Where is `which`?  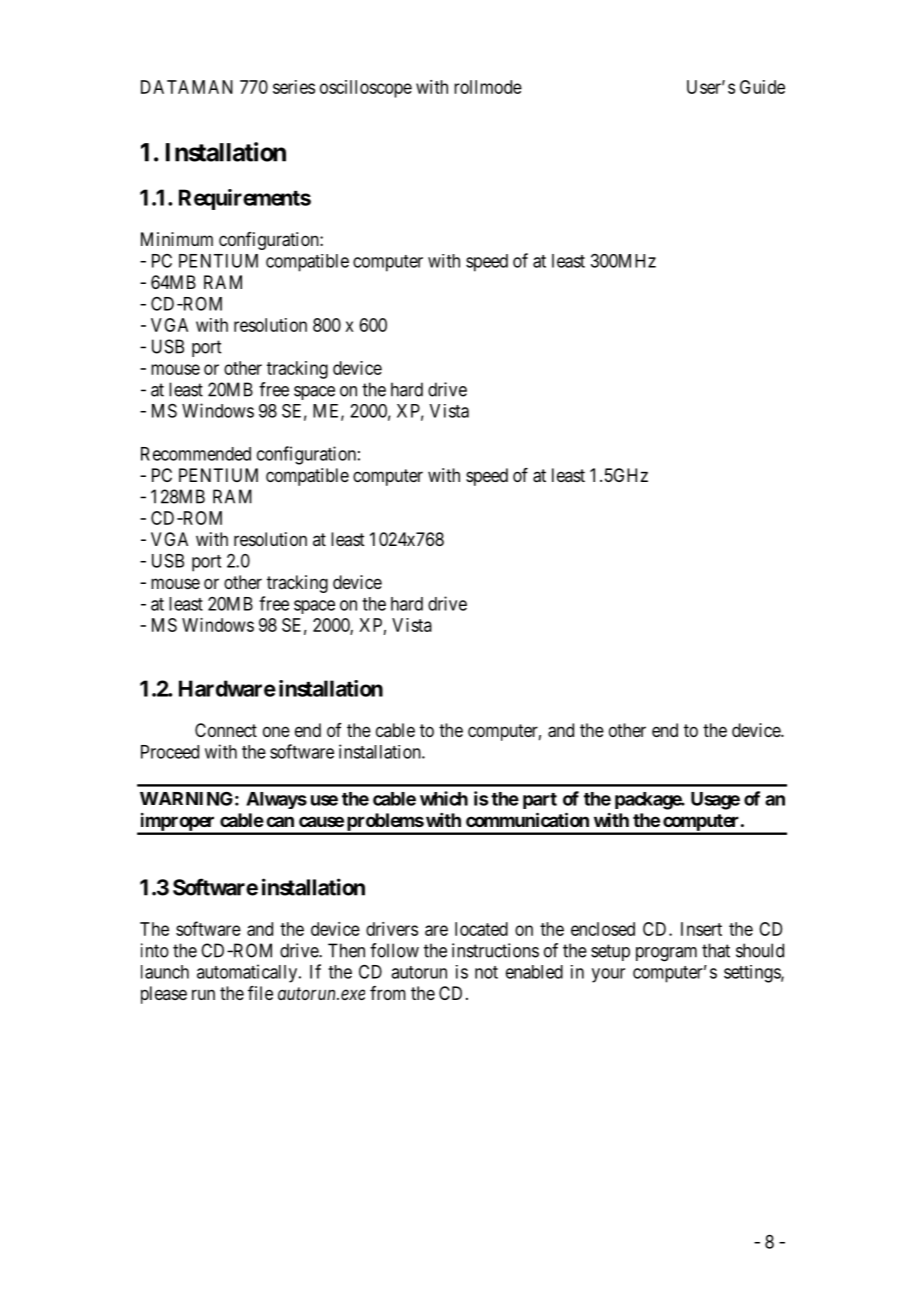 which is located at coordinates (444, 798).
